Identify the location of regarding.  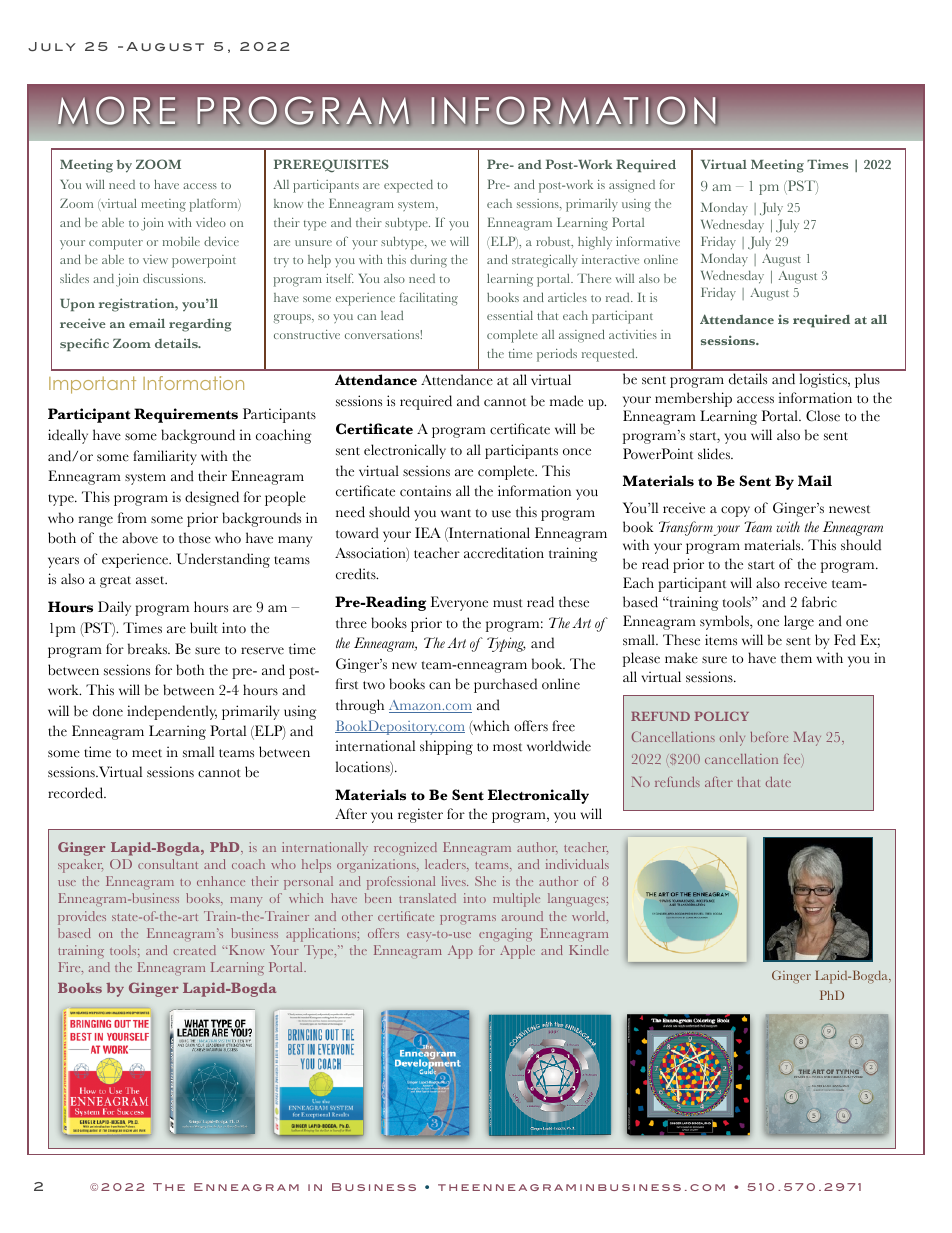
(200, 325).
